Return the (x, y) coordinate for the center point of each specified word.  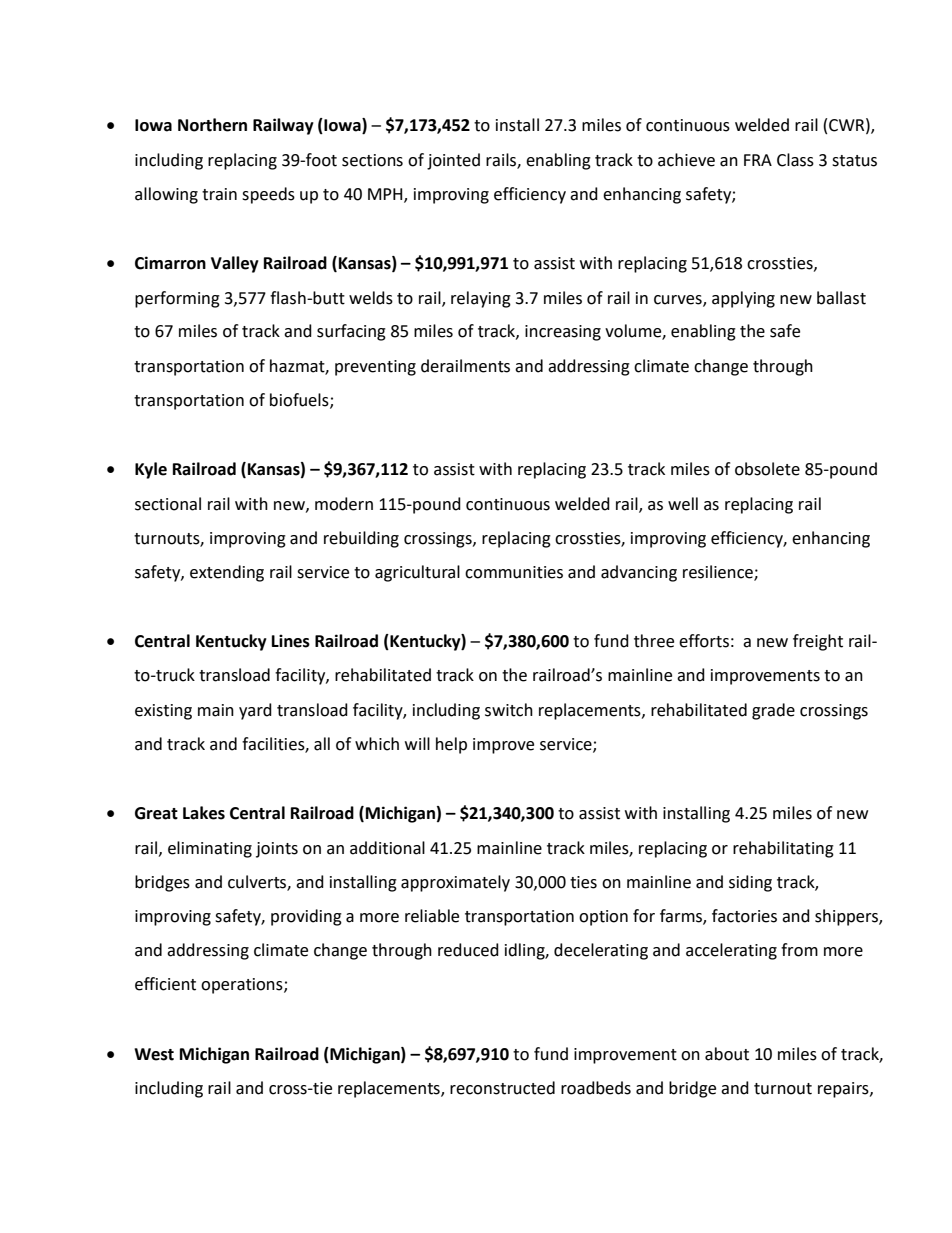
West (154, 1054)
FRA (758, 160)
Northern (212, 125)
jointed (453, 161)
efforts (704, 641)
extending (227, 573)
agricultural (417, 573)
